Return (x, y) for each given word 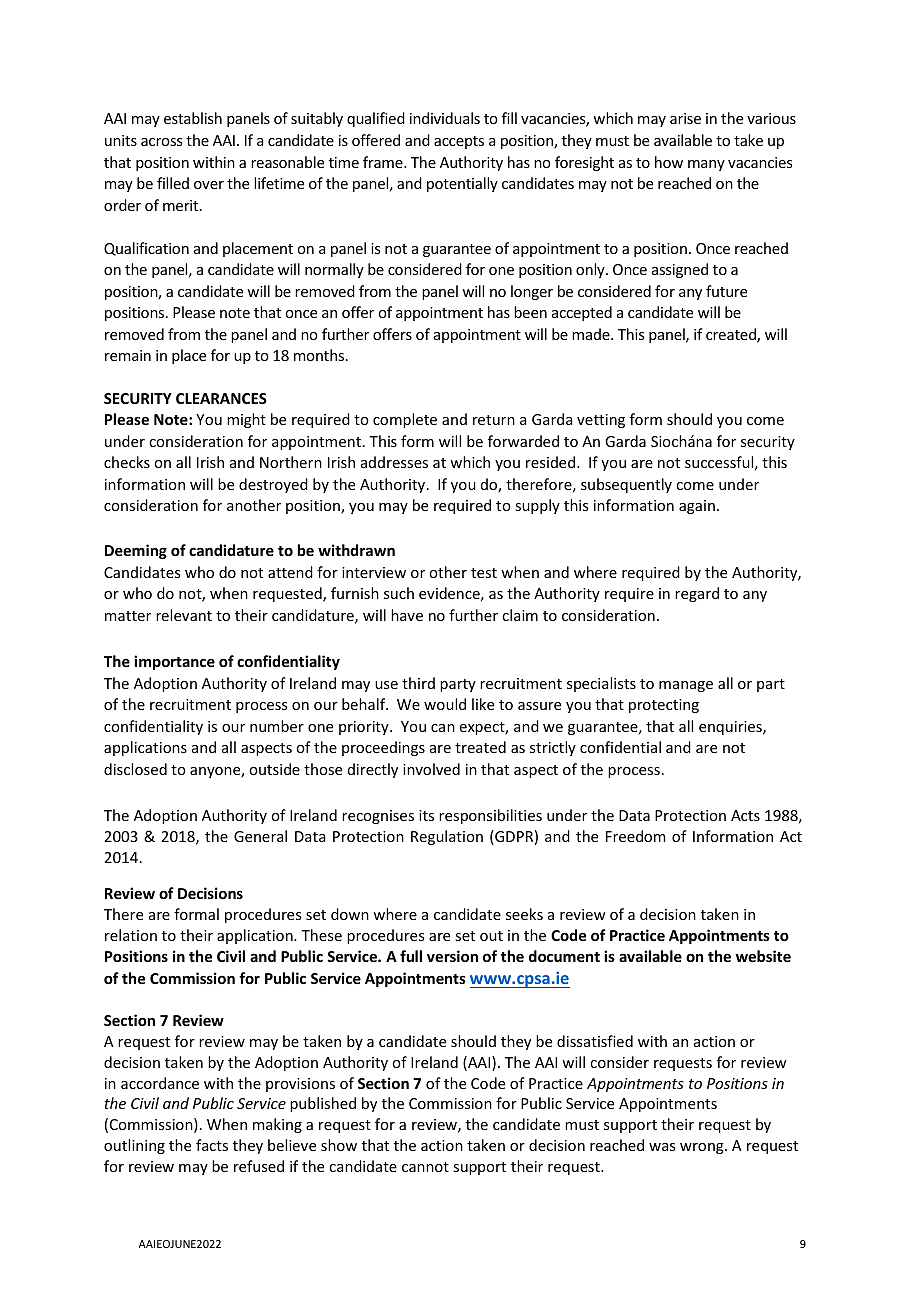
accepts (459, 142)
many (706, 165)
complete (405, 420)
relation (131, 935)
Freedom (635, 836)
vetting (601, 421)
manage (686, 686)
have (407, 615)
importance (174, 662)
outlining (134, 1146)
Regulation (447, 837)
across (161, 142)
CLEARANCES (221, 398)
